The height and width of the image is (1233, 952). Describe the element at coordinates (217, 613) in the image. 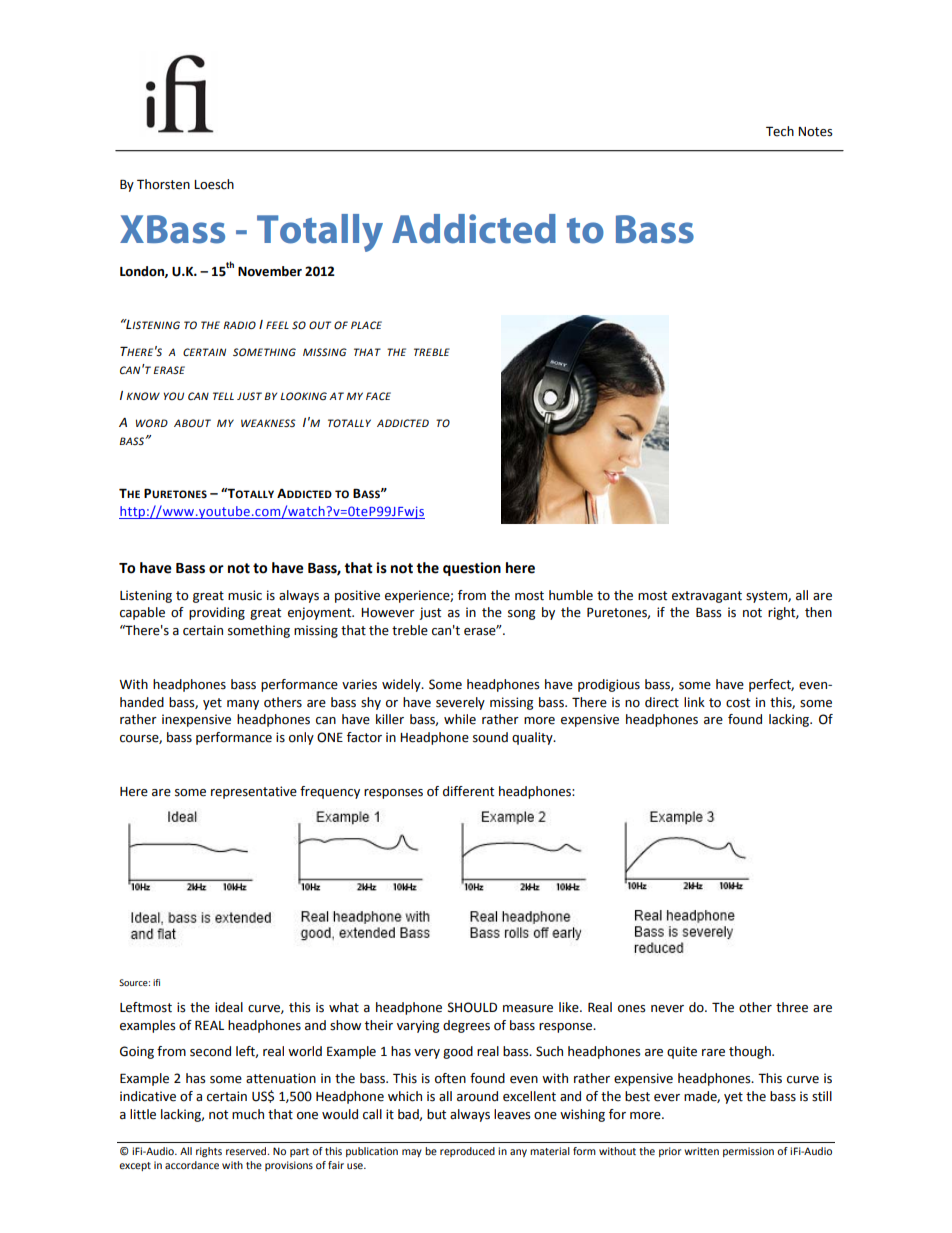

I see `providing` at that location.
